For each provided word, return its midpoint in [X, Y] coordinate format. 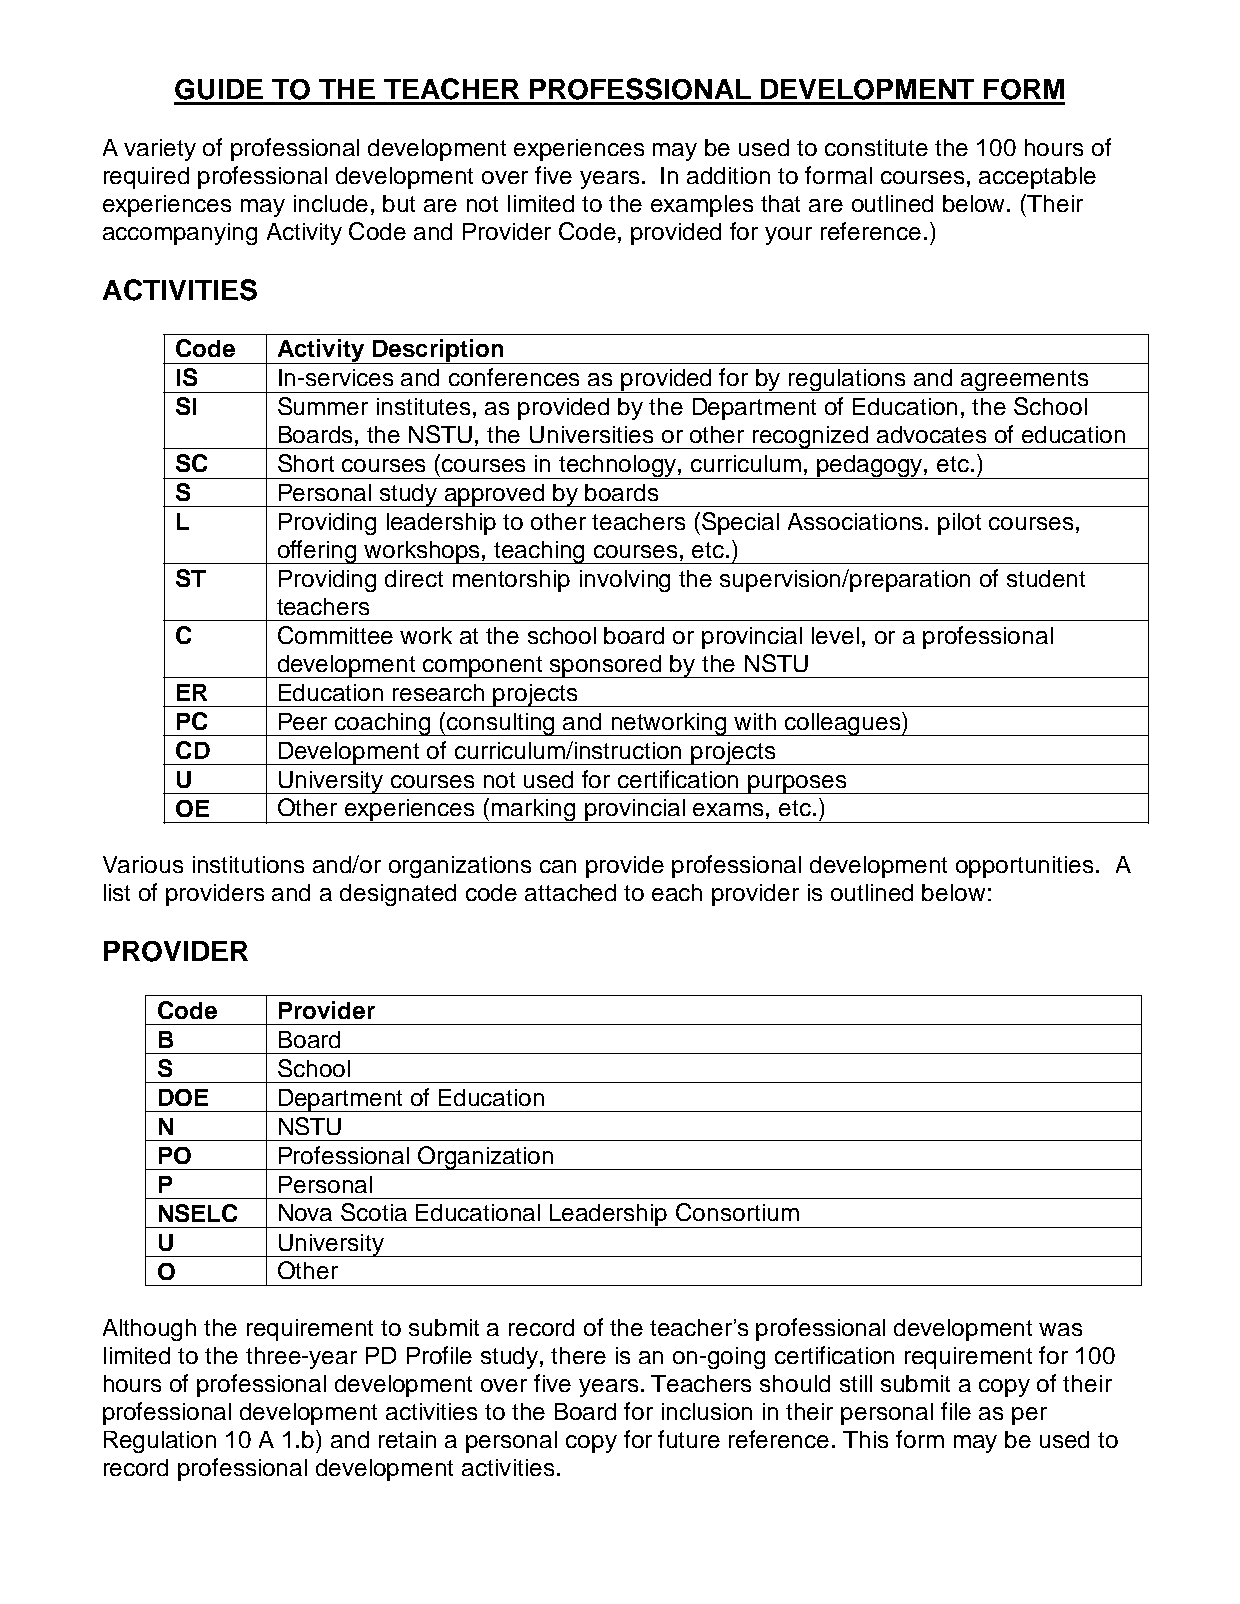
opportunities [1026, 867]
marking [534, 811]
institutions [248, 864]
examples [702, 206]
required [146, 178]
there [578, 1355]
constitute [876, 147]
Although [149, 1330]
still [856, 1383]
